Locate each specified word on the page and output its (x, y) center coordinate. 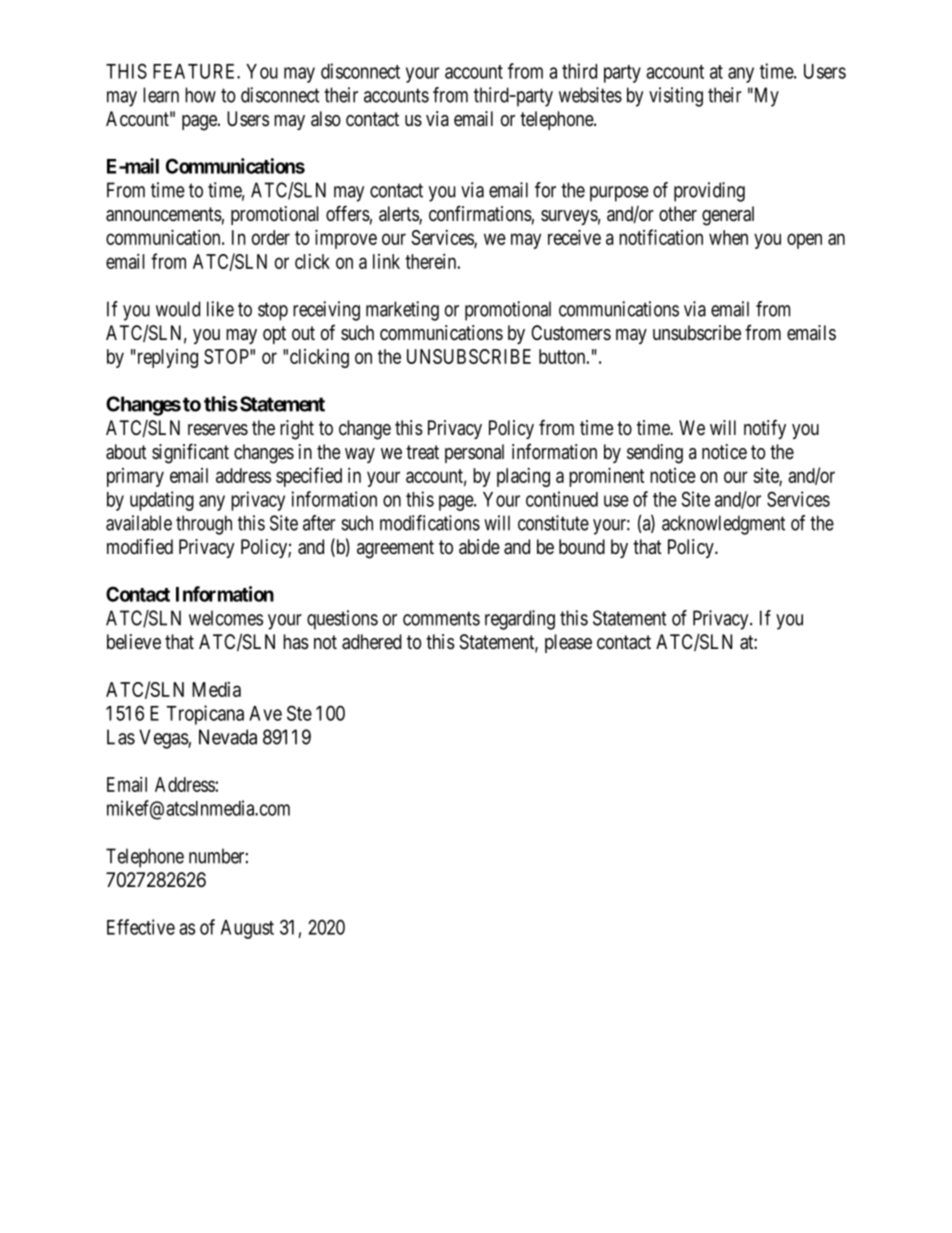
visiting (676, 97)
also (326, 119)
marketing (402, 311)
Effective (141, 927)
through (204, 525)
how (200, 95)
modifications (430, 523)
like (220, 309)
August (247, 929)
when (728, 237)
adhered (372, 642)
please (568, 643)
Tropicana (205, 715)
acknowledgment (723, 525)
